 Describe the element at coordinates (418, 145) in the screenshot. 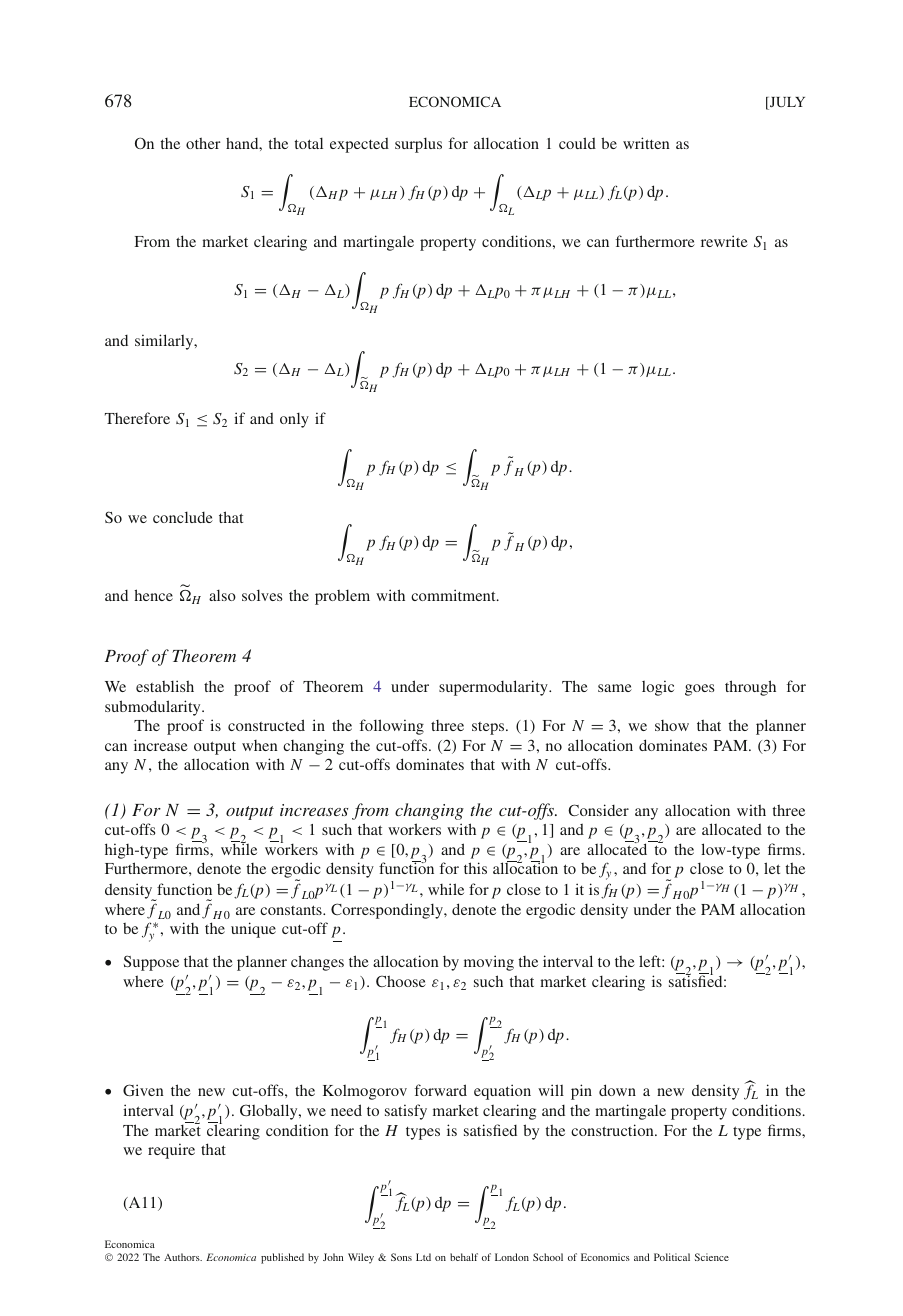

I see `surplus` at that location.
